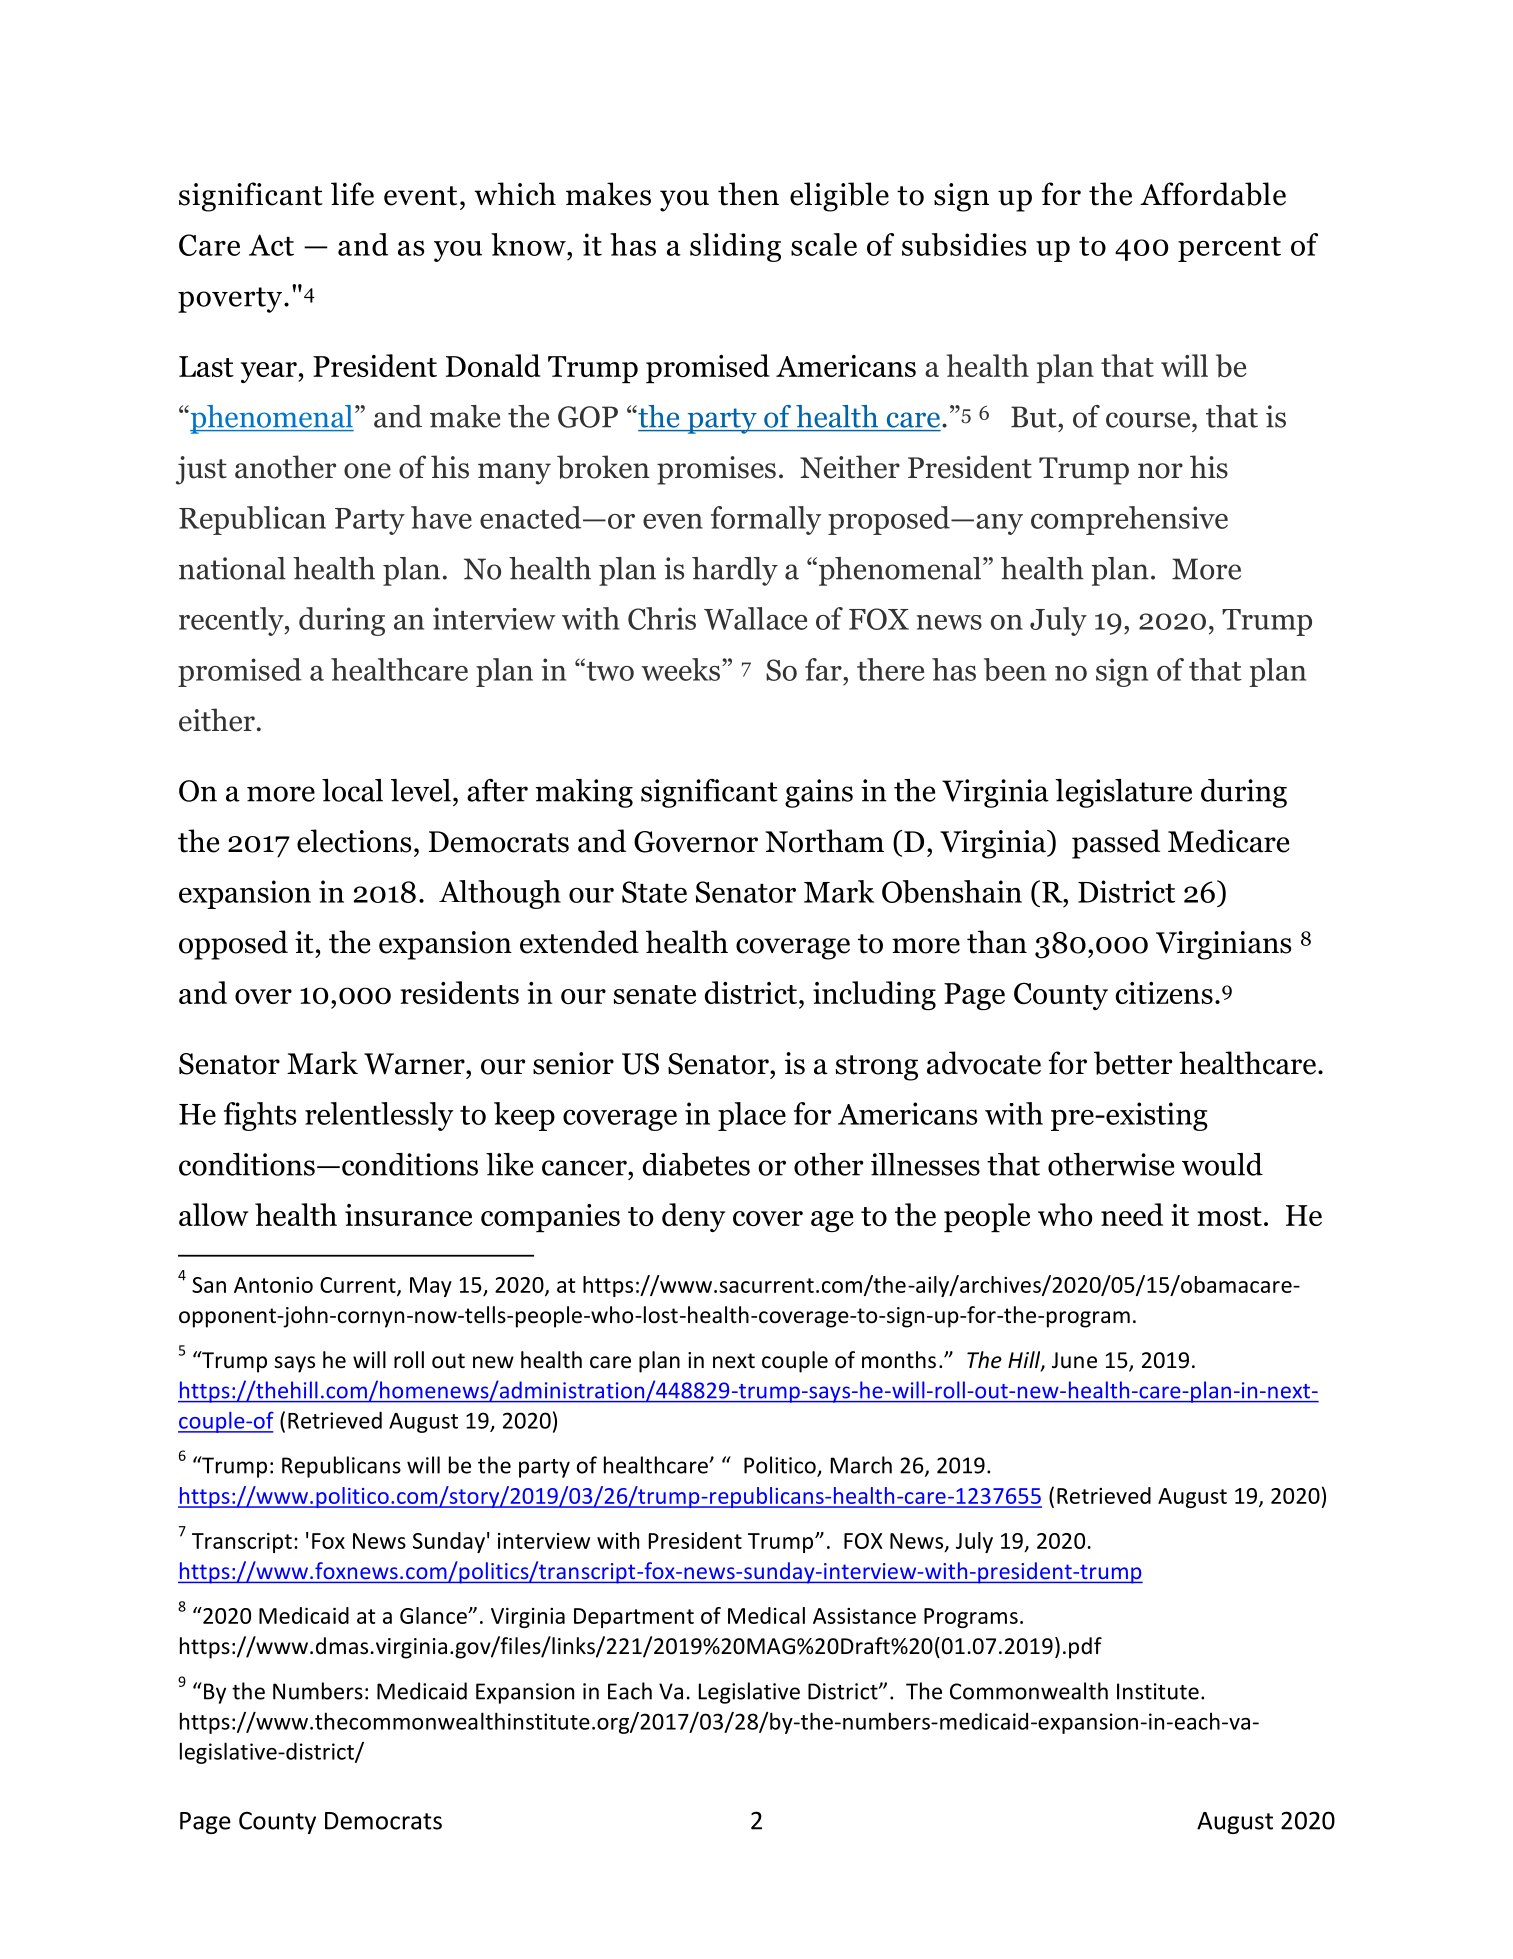 This screenshot has height=1959, width=1513. What do you see at coordinates (735, 571) in the screenshot?
I see `hardly` at bounding box center [735, 571].
